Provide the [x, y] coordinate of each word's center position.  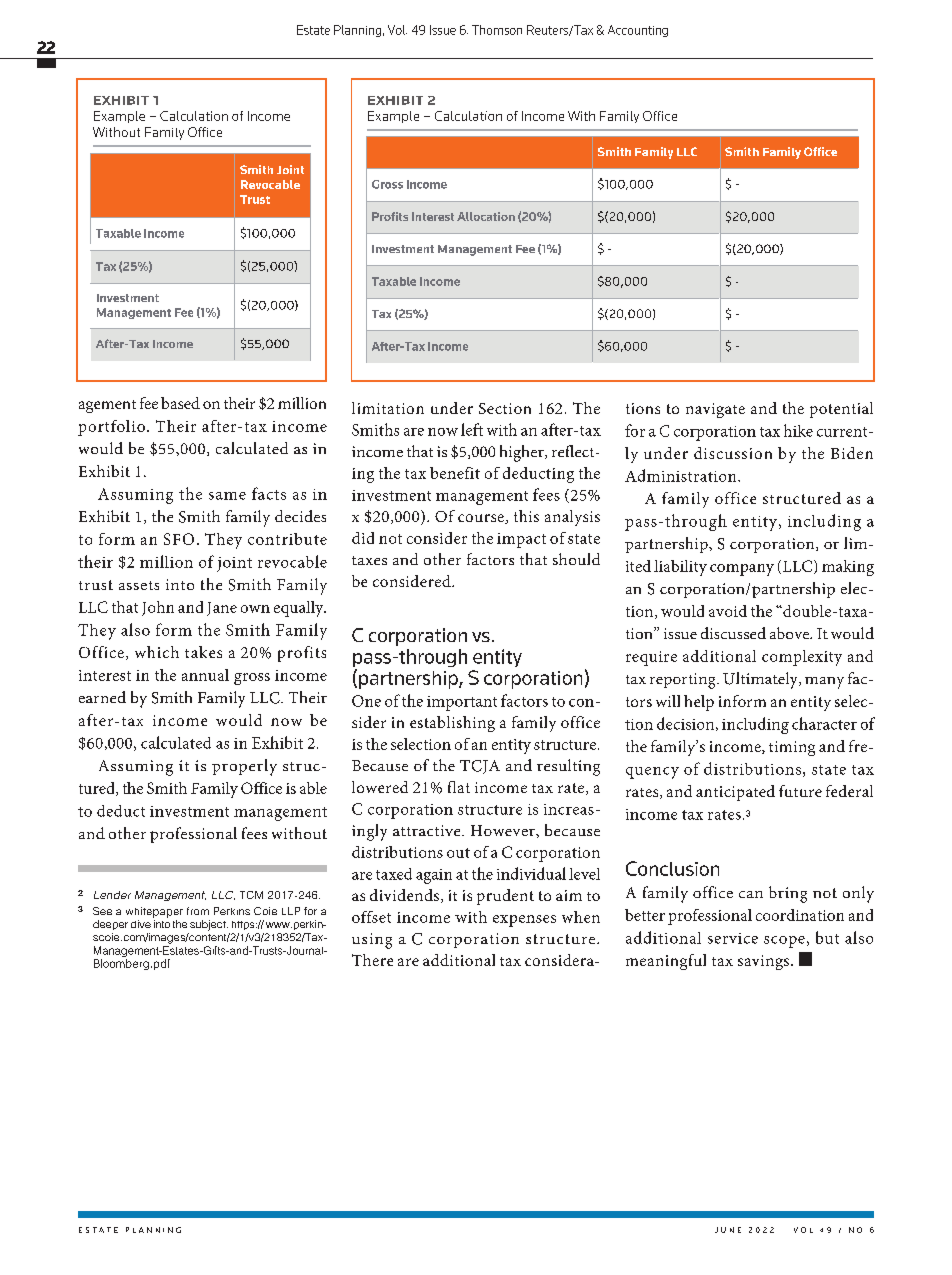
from [198, 911]
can [751, 894]
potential [841, 410]
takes [203, 652]
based [180, 403]
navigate [715, 410]
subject [209, 925]
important [462, 703]
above [791, 633]
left [472, 429]
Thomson [497, 30]
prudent [505, 897]
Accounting [638, 31]
